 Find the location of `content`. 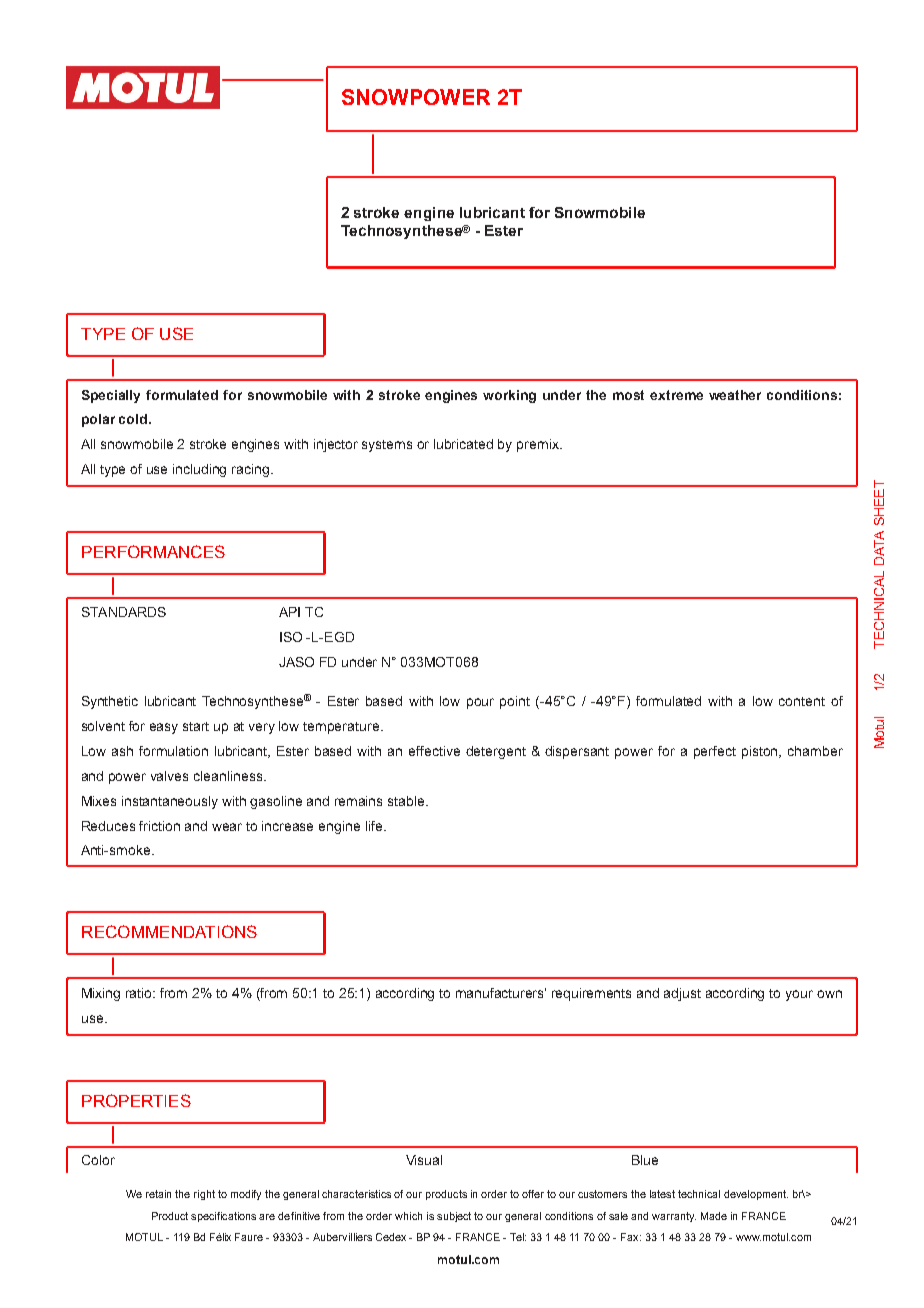

content is located at coordinates (802, 701).
